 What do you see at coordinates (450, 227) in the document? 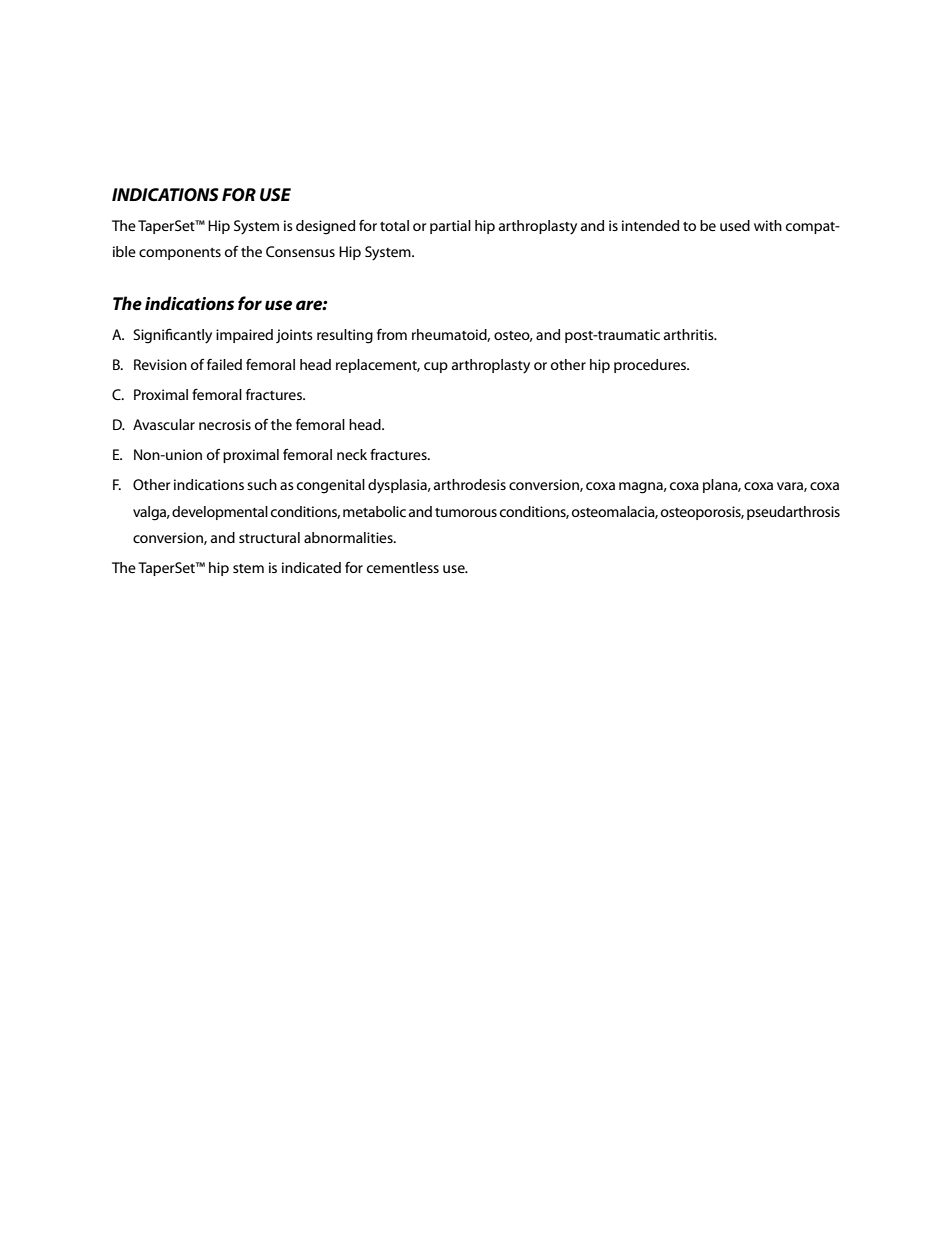
I see `partial` at bounding box center [450, 227].
